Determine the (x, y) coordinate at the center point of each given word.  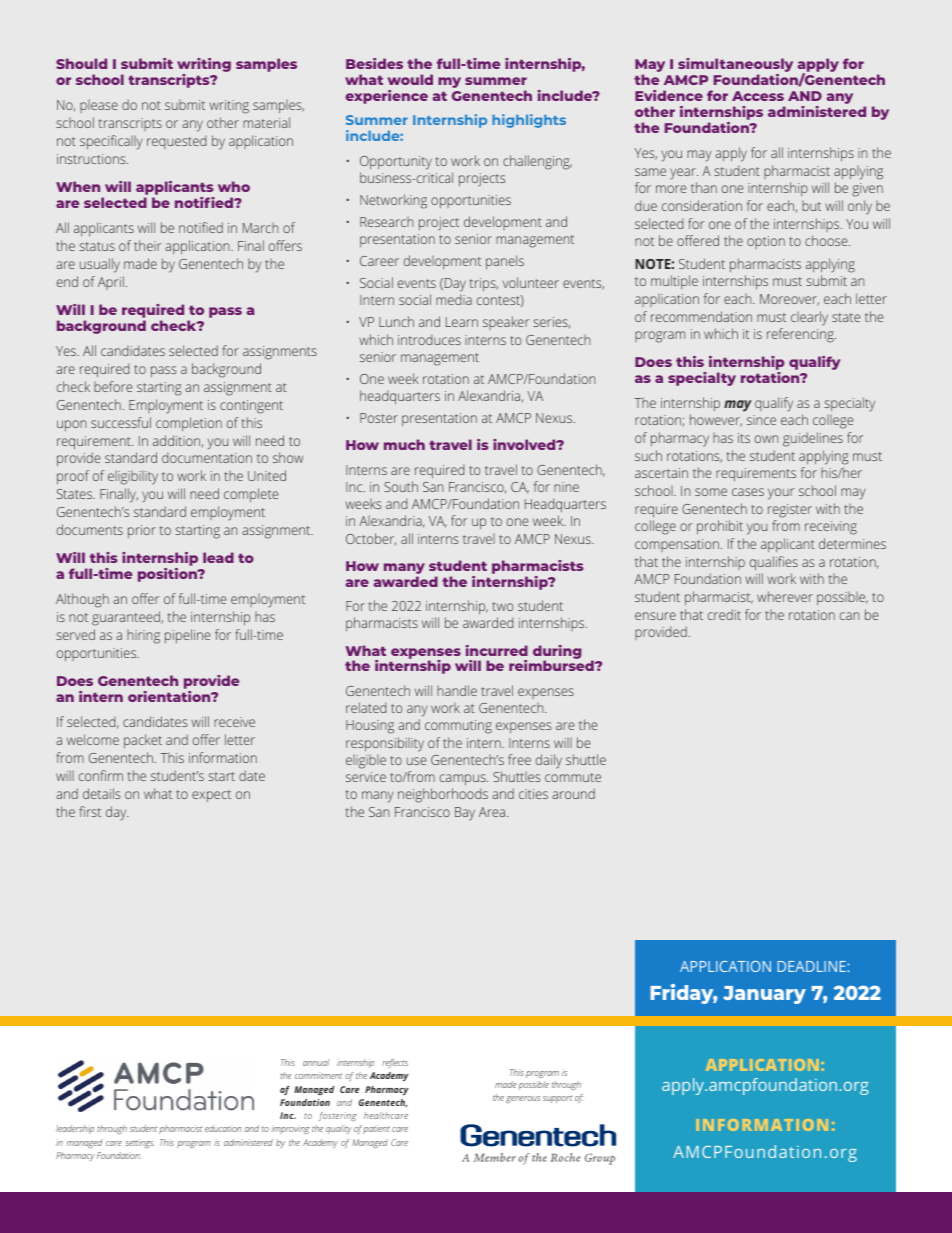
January (764, 995)
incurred (497, 650)
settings (139, 1143)
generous (523, 1099)
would (410, 79)
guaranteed (127, 618)
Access (758, 96)
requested (176, 142)
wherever (785, 596)
